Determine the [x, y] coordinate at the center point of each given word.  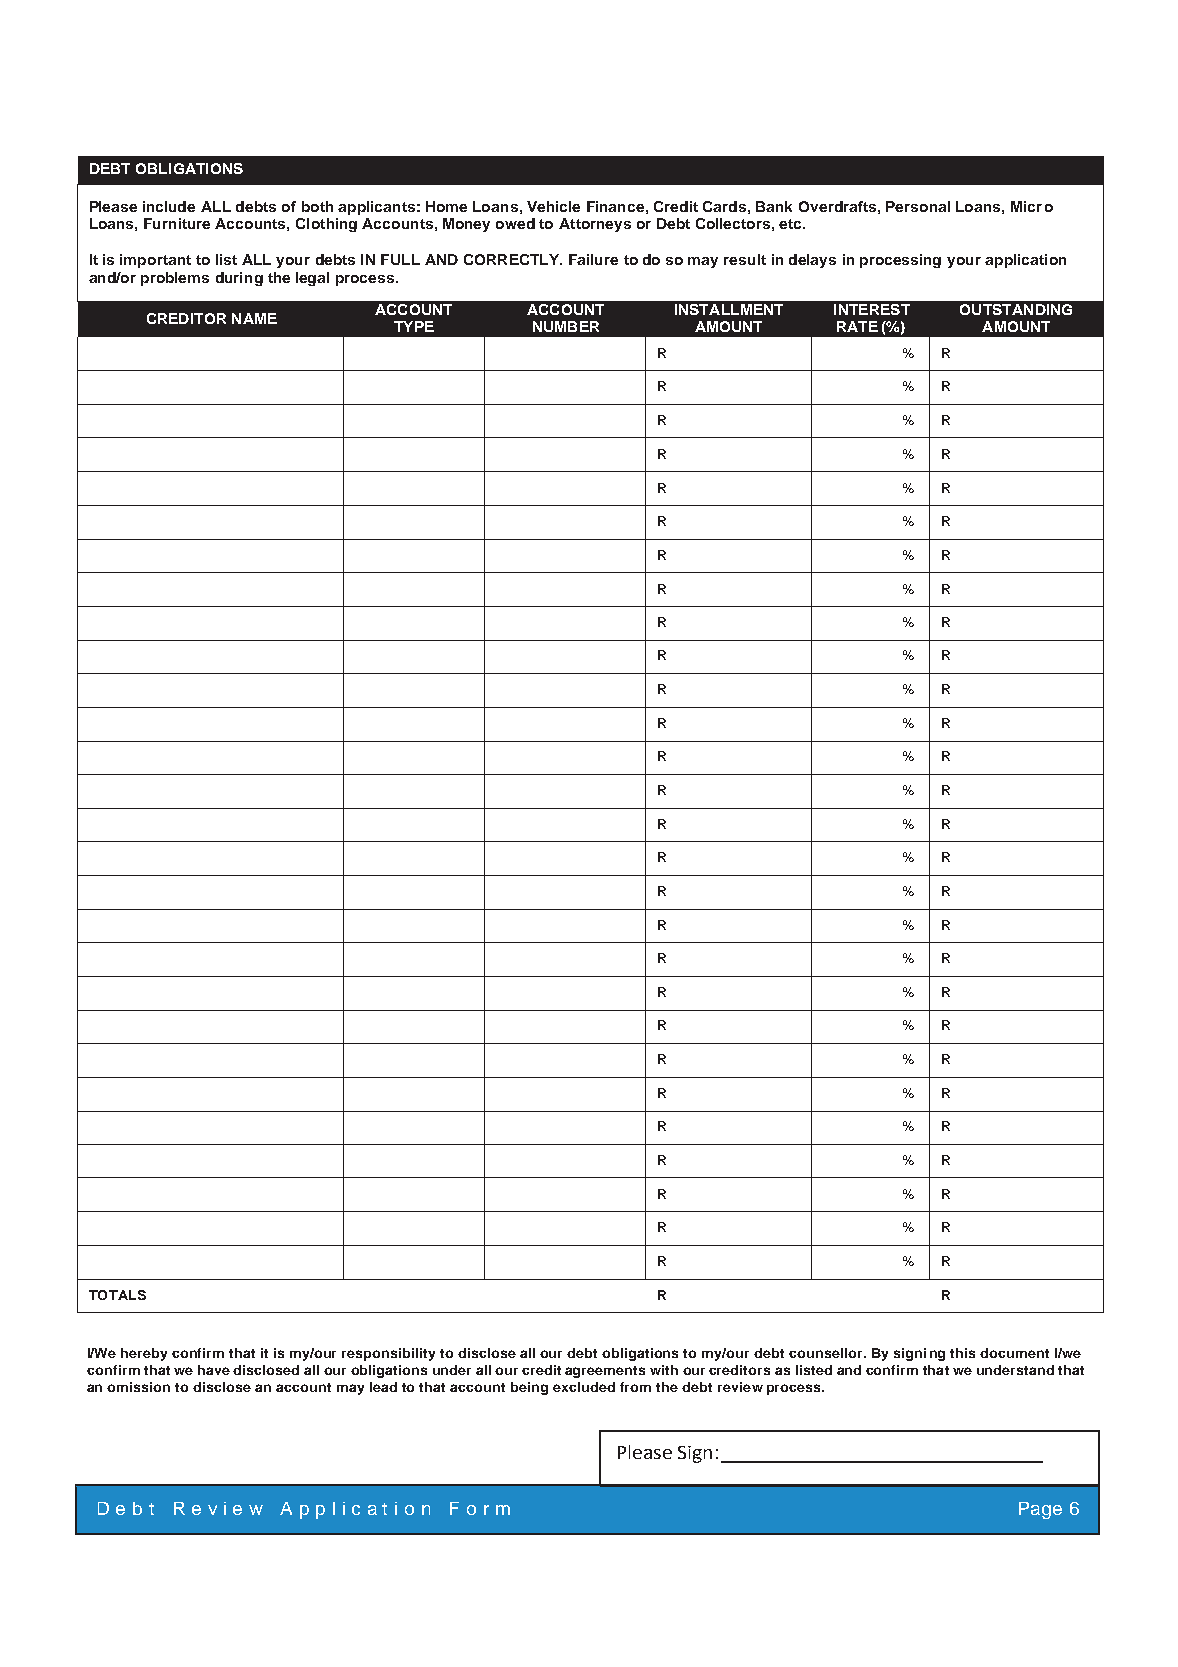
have [214, 1370]
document [1014, 1353]
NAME [254, 318]
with [664, 1370]
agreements [605, 1372]
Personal [918, 206]
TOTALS [117, 1295]
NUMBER [566, 326]
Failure [593, 259]
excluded [584, 1387]
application [1025, 261]
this [962, 1353]
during [239, 279]
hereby [144, 1354]
